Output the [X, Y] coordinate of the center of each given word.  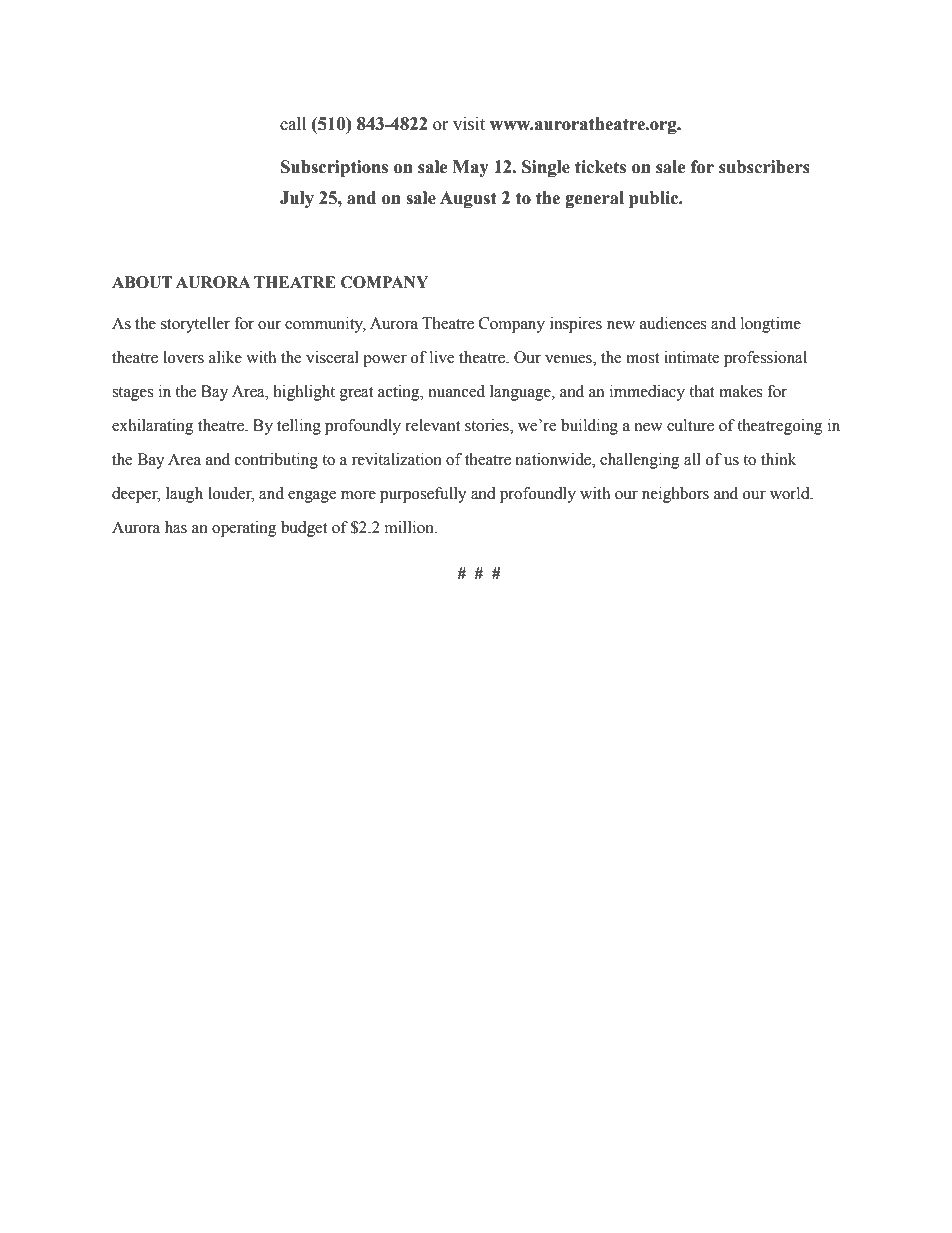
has [176, 527]
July [297, 199]
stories [488, 426]
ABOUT [142, 282]
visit [469, 124]
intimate [691, 357]
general [594, 199]
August [468, 199]
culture [690, 425]
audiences [673, 323]
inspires [576, 325]
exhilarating [153, 427]
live [442, 357]
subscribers [764, 167]
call [293, 124]
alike [225, 357]
